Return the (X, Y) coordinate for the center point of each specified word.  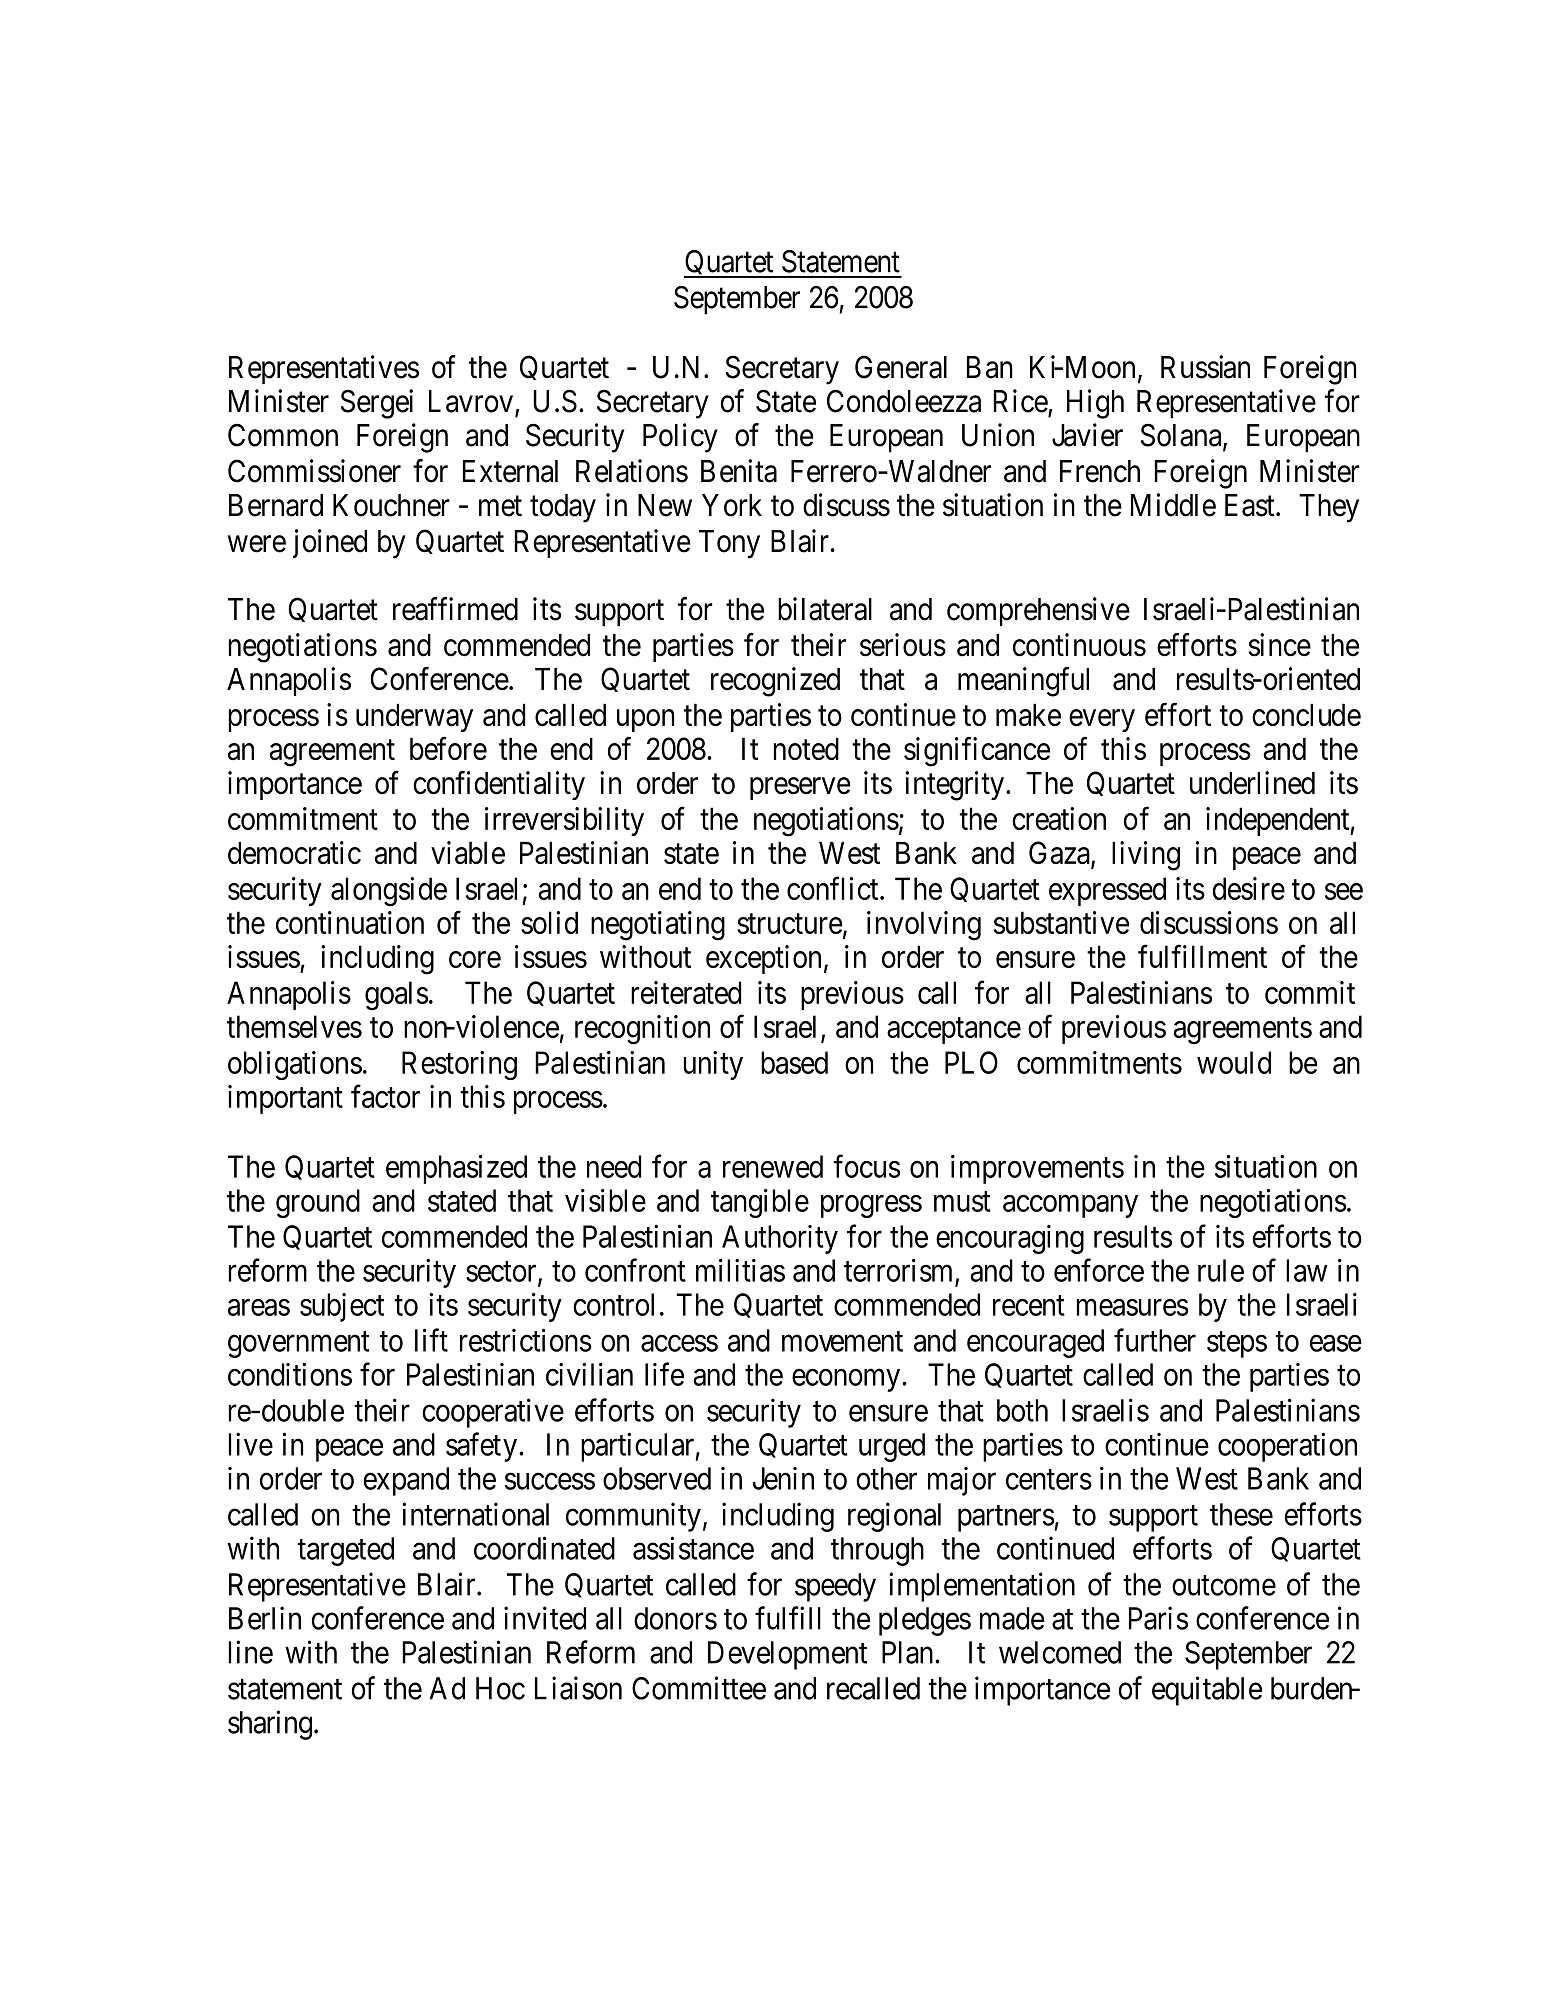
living (1146, 856)
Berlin (265, 1618)
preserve (800, 788)
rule (1221, 1270)
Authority (780, 1239)
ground (318, 1203)
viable (468, 852)
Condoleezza (904, 401)
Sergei (377, 404)
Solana (1182, 436)
